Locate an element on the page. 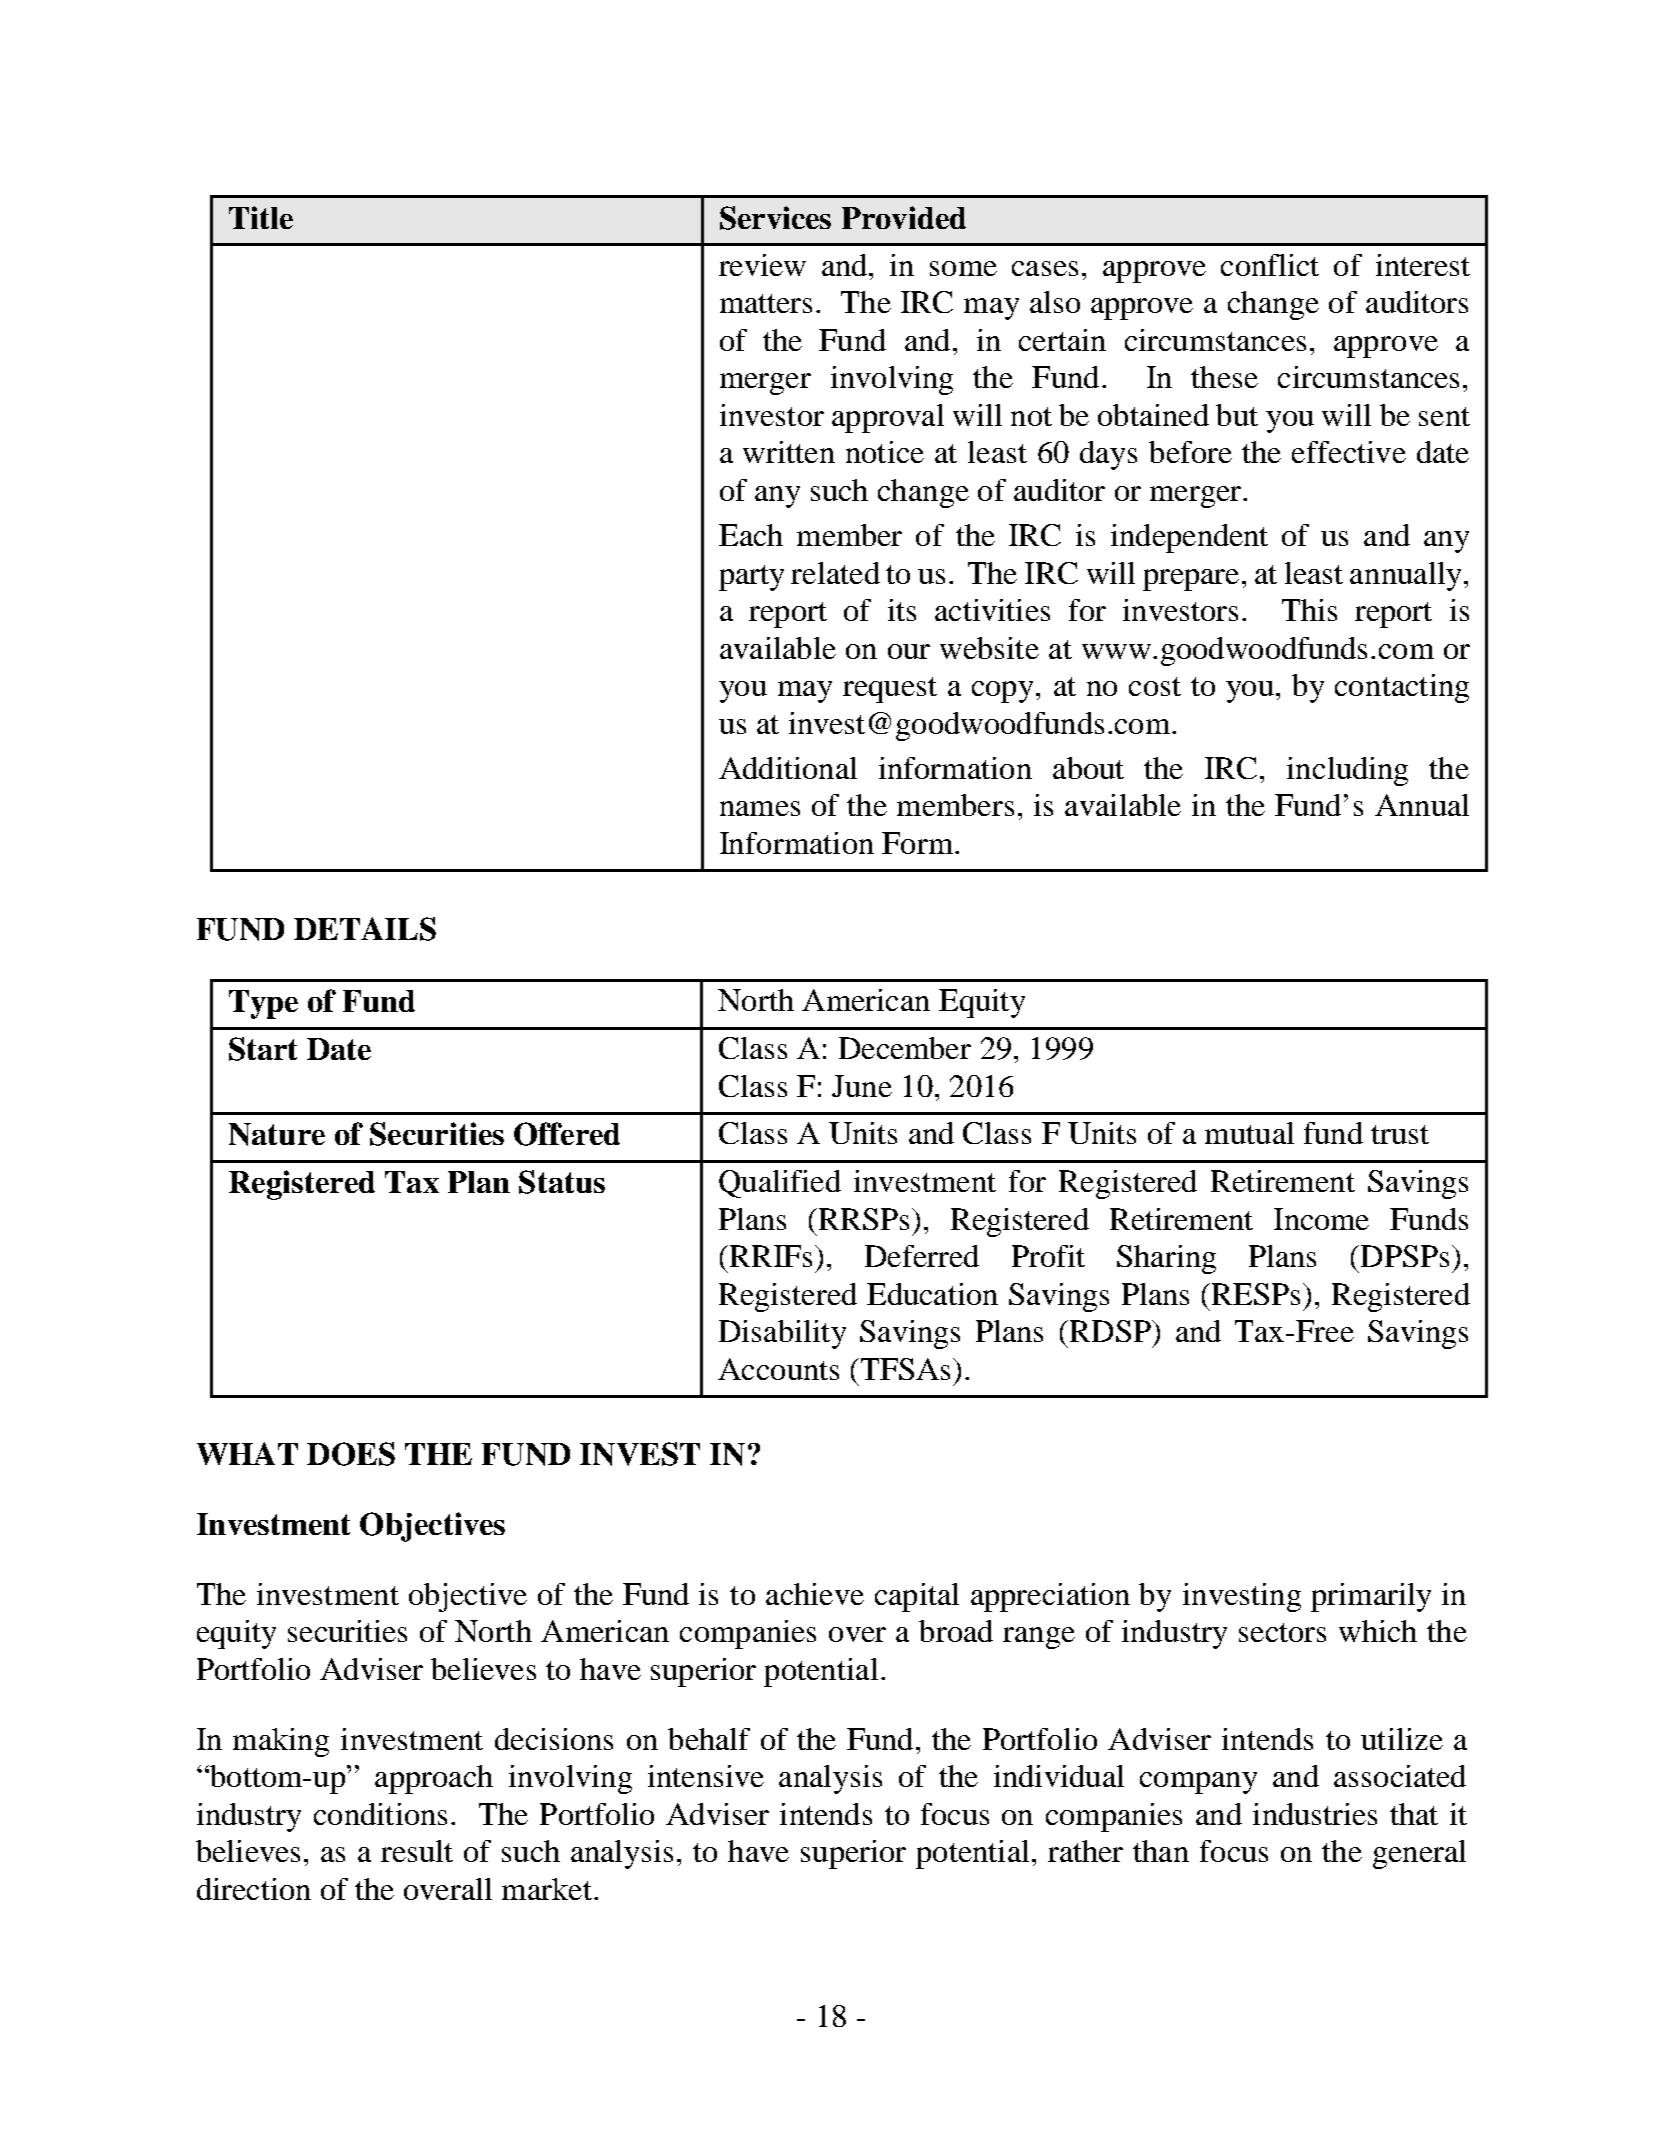  review is located at coordinates (762, 265).
